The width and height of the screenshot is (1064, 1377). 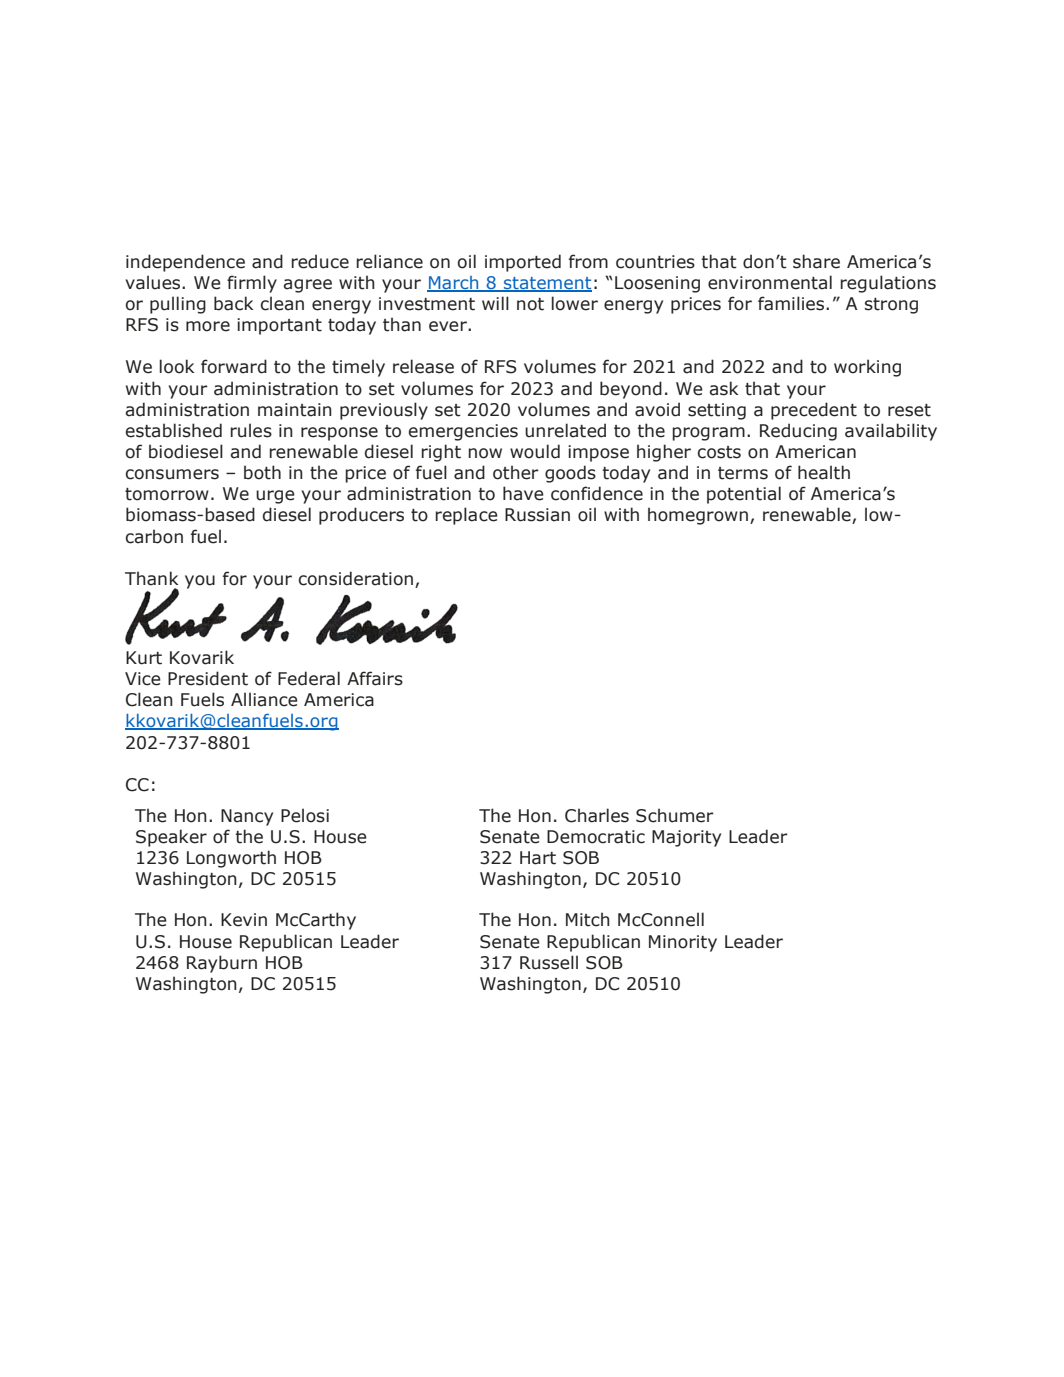 What do you see at coordinates (683, 943) in the screenshot?
I see `Minority` at bounding box center [683, 943].
